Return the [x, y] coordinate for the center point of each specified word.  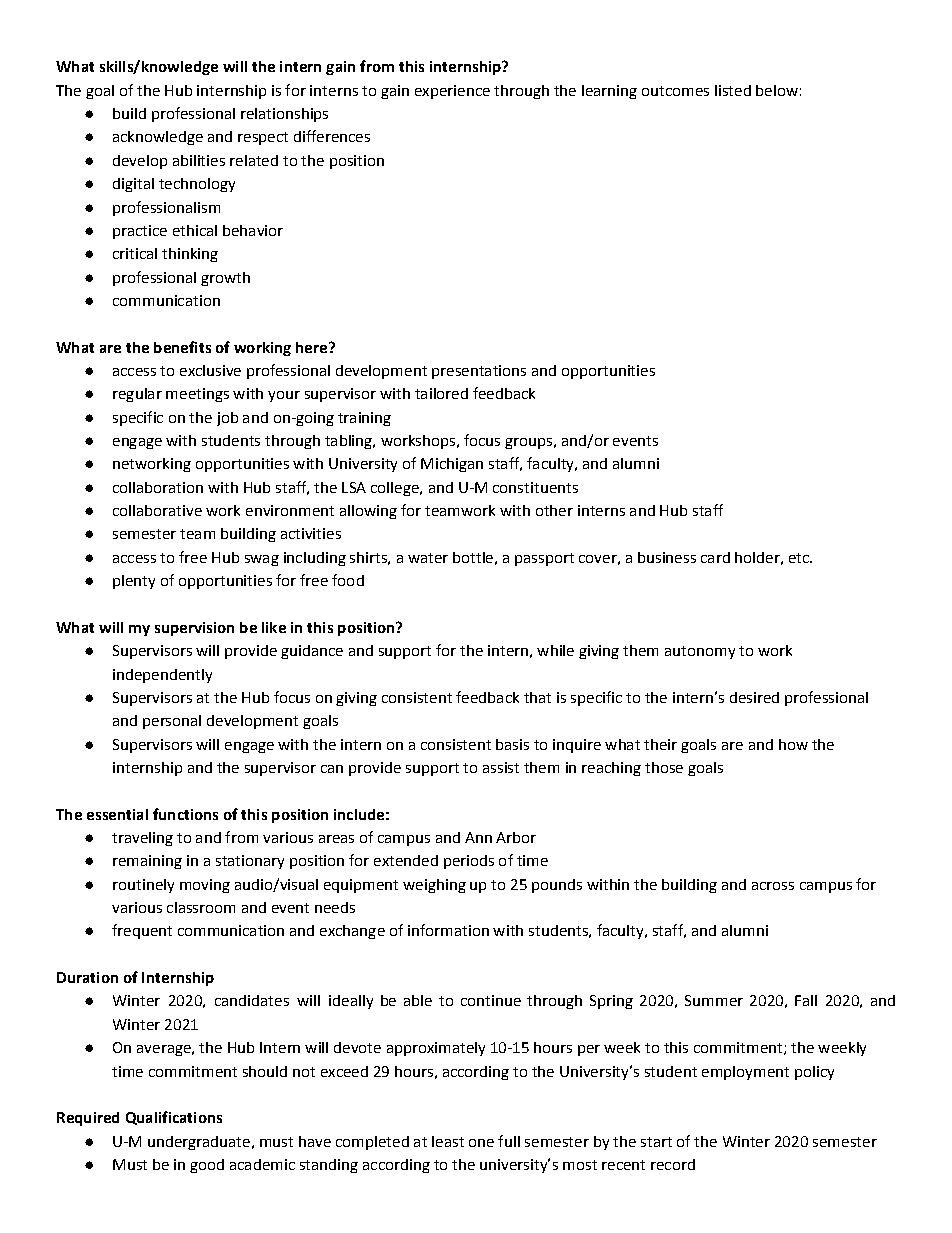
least [448, 1141]
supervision [194, 629]
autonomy [700, 652]
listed [733, 90]
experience [452, 92]
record [673, 1164]
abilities [199, 160]
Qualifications [174, 1118]
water [428, 558]
